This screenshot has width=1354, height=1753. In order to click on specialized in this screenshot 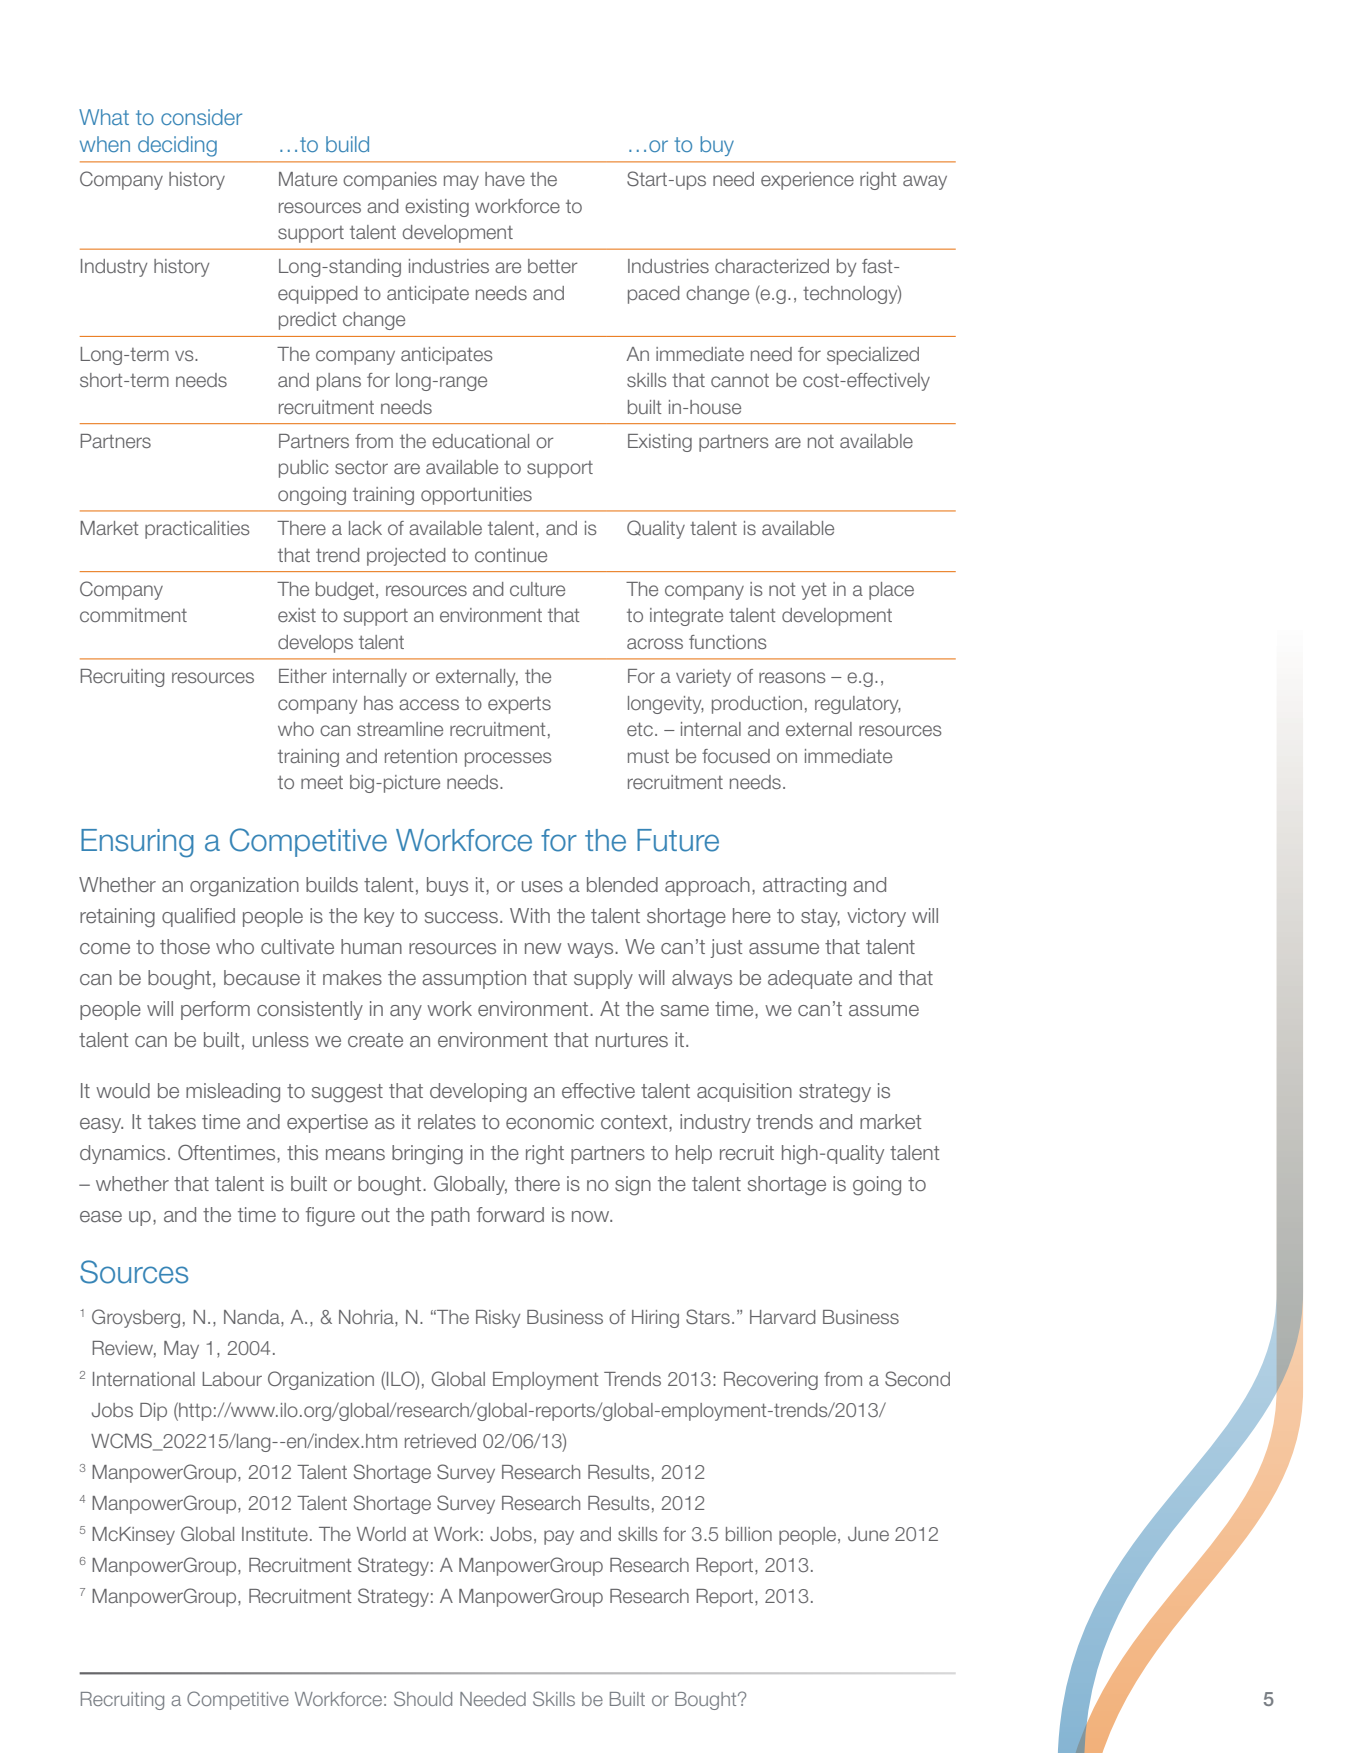, I will do `click(873, 356)`.
